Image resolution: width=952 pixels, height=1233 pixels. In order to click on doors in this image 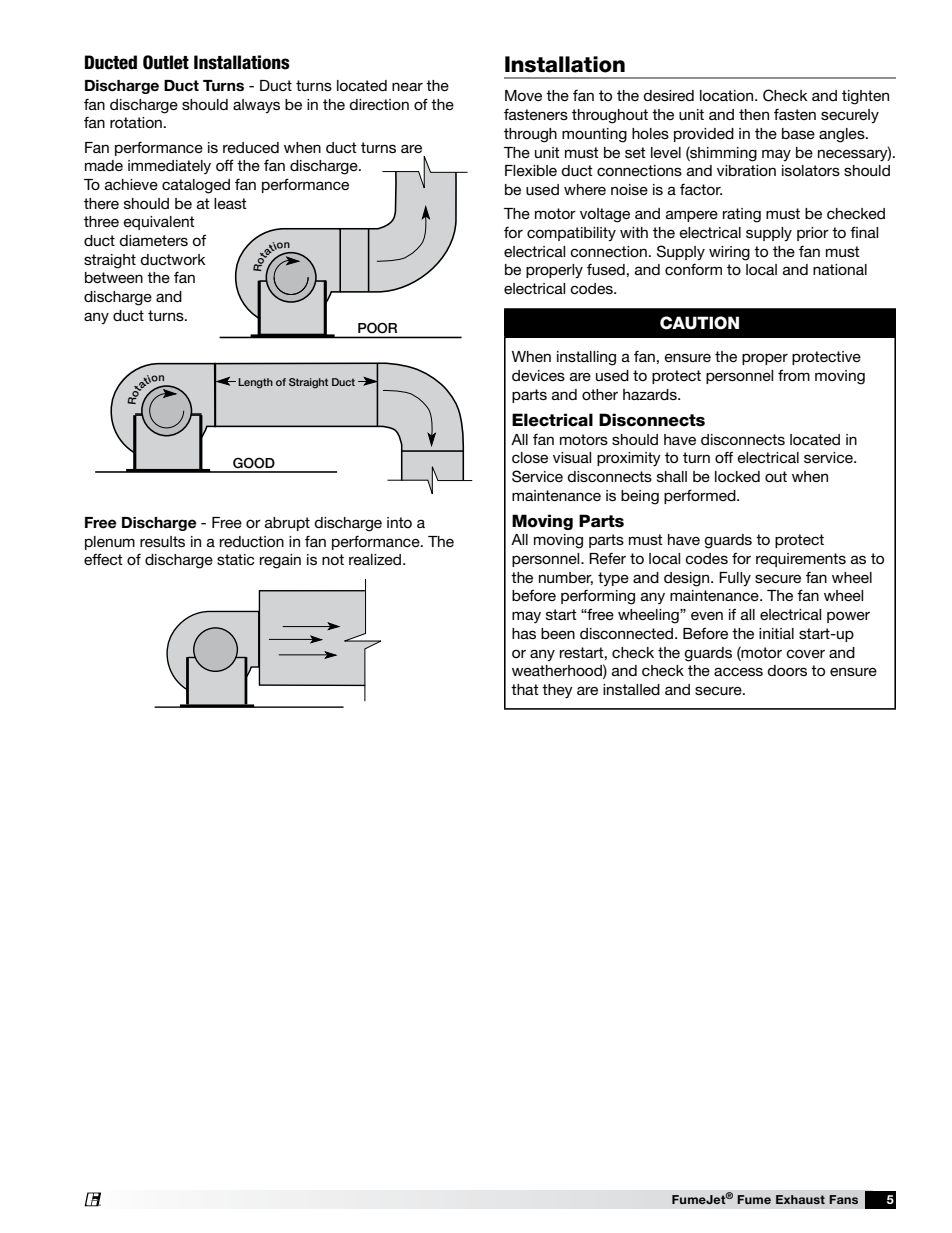, I will do `click(787, 670)`.
